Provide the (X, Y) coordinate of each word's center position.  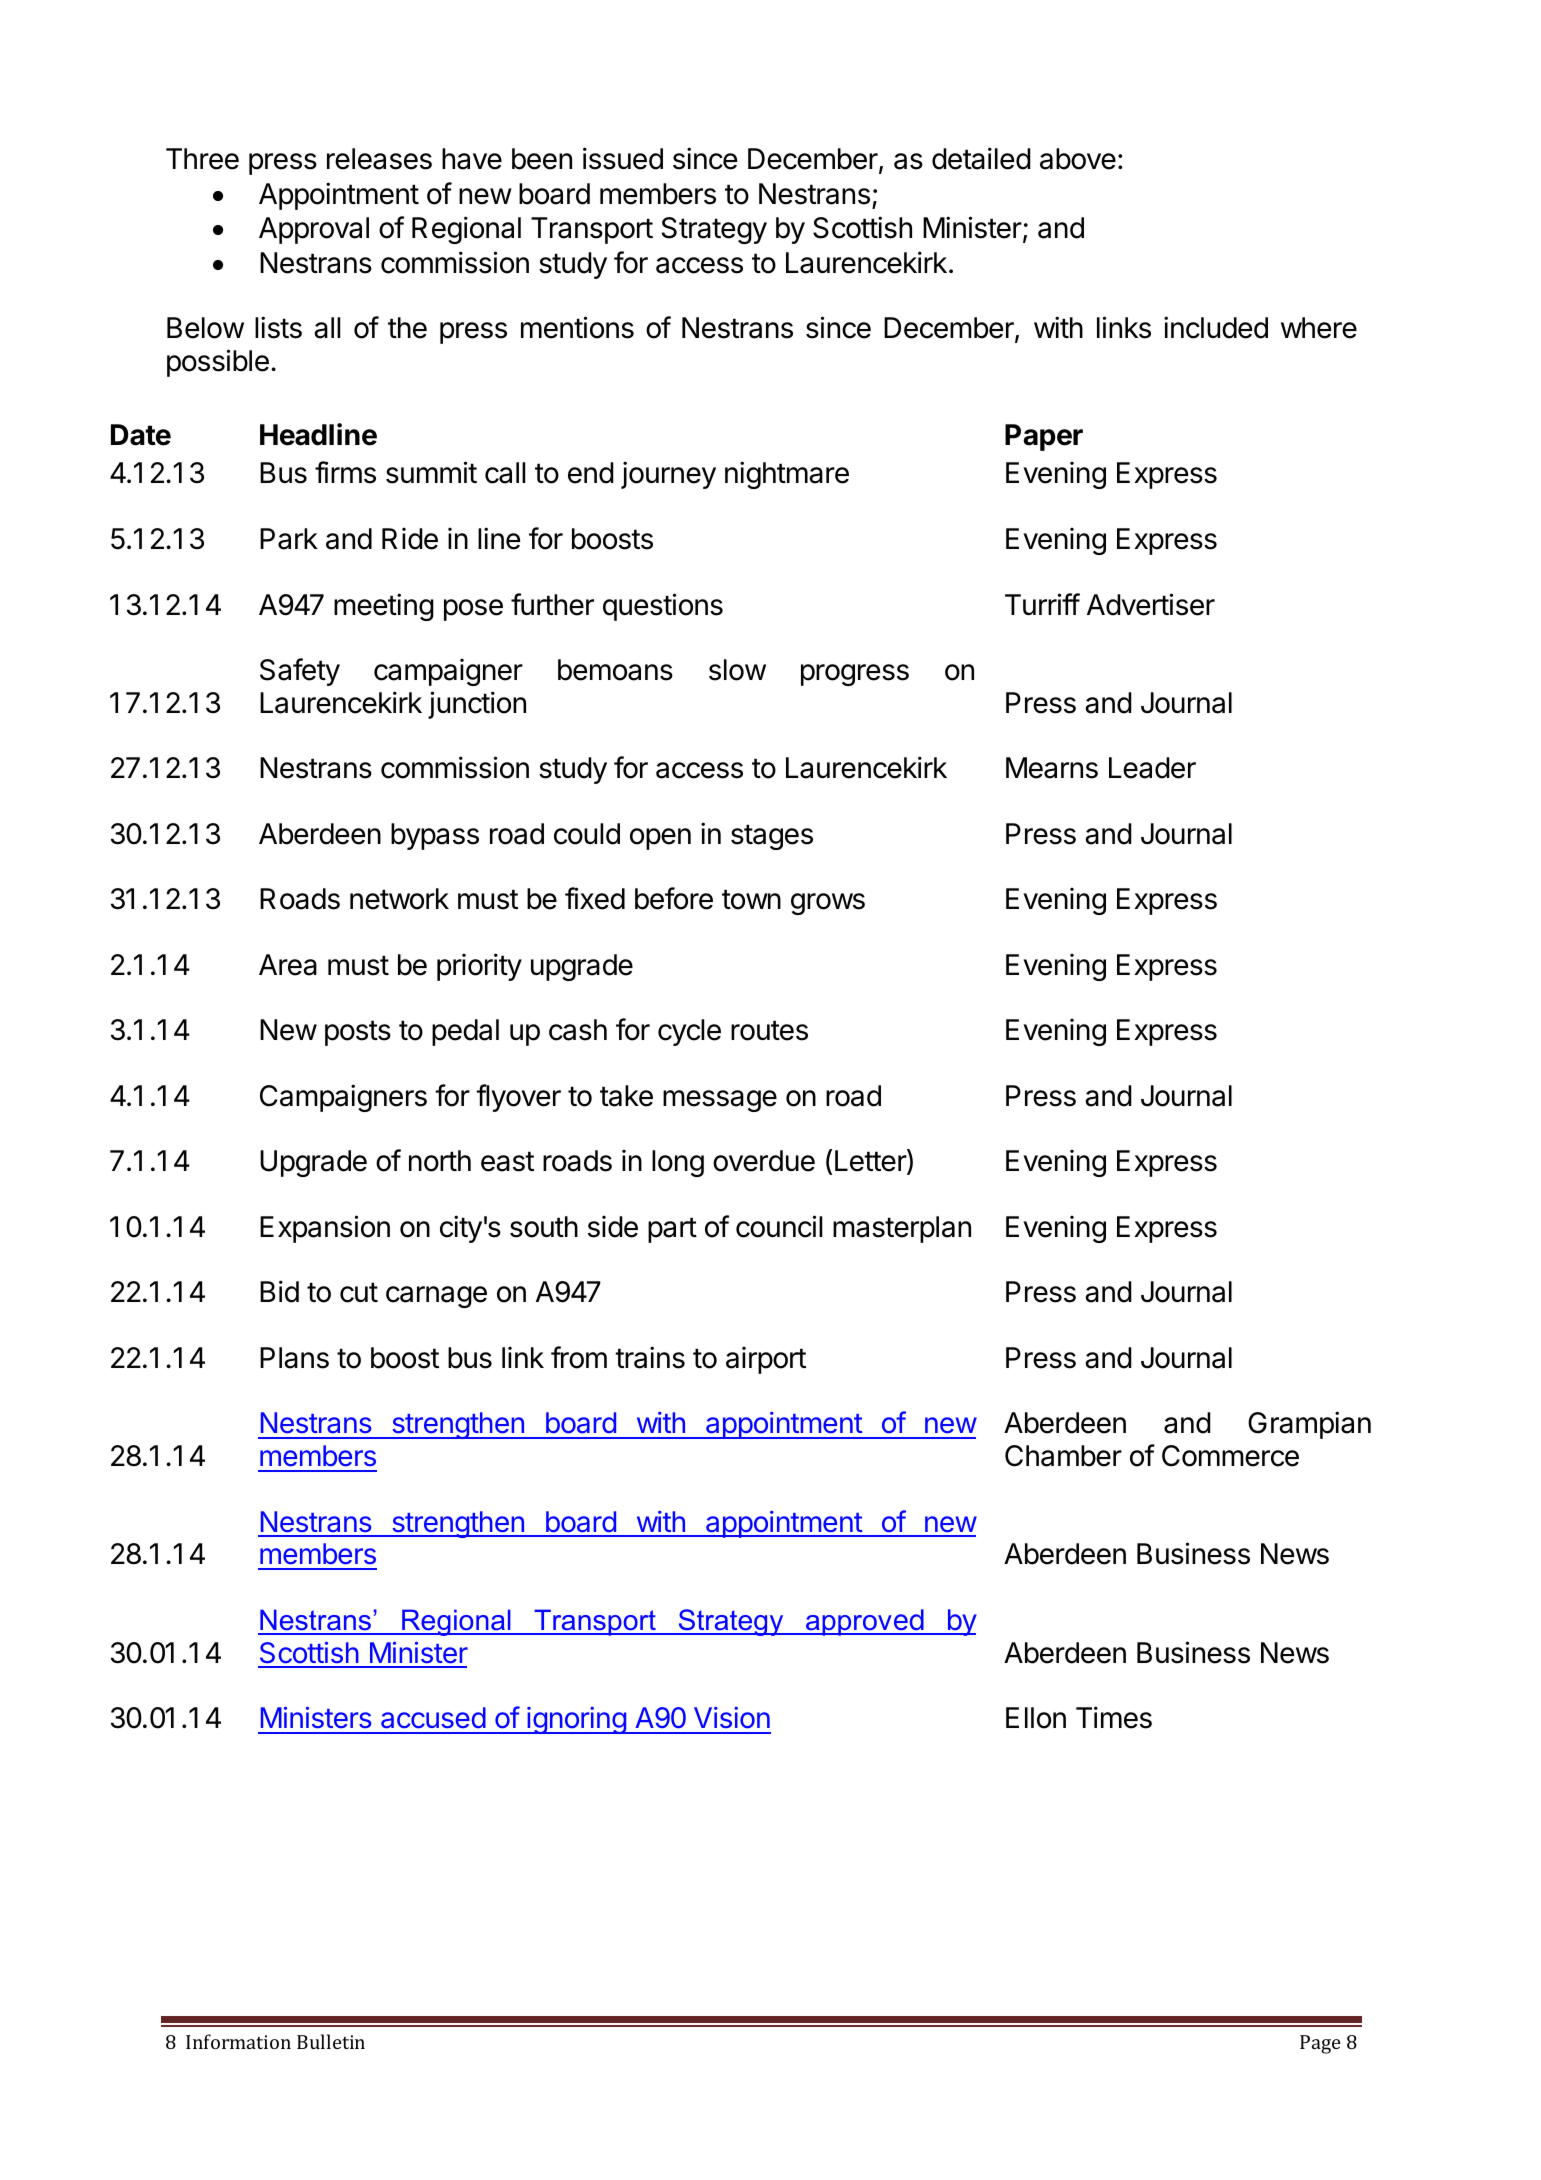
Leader (1152, 768)
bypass (435, 836)
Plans (294, 1358)
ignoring (576, 1720)
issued (623, 158)
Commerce (1230, 1456)
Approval (314, 230)
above (1078, 159)
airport (766, 1360)
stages (772, 837)
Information (238, 2041)
